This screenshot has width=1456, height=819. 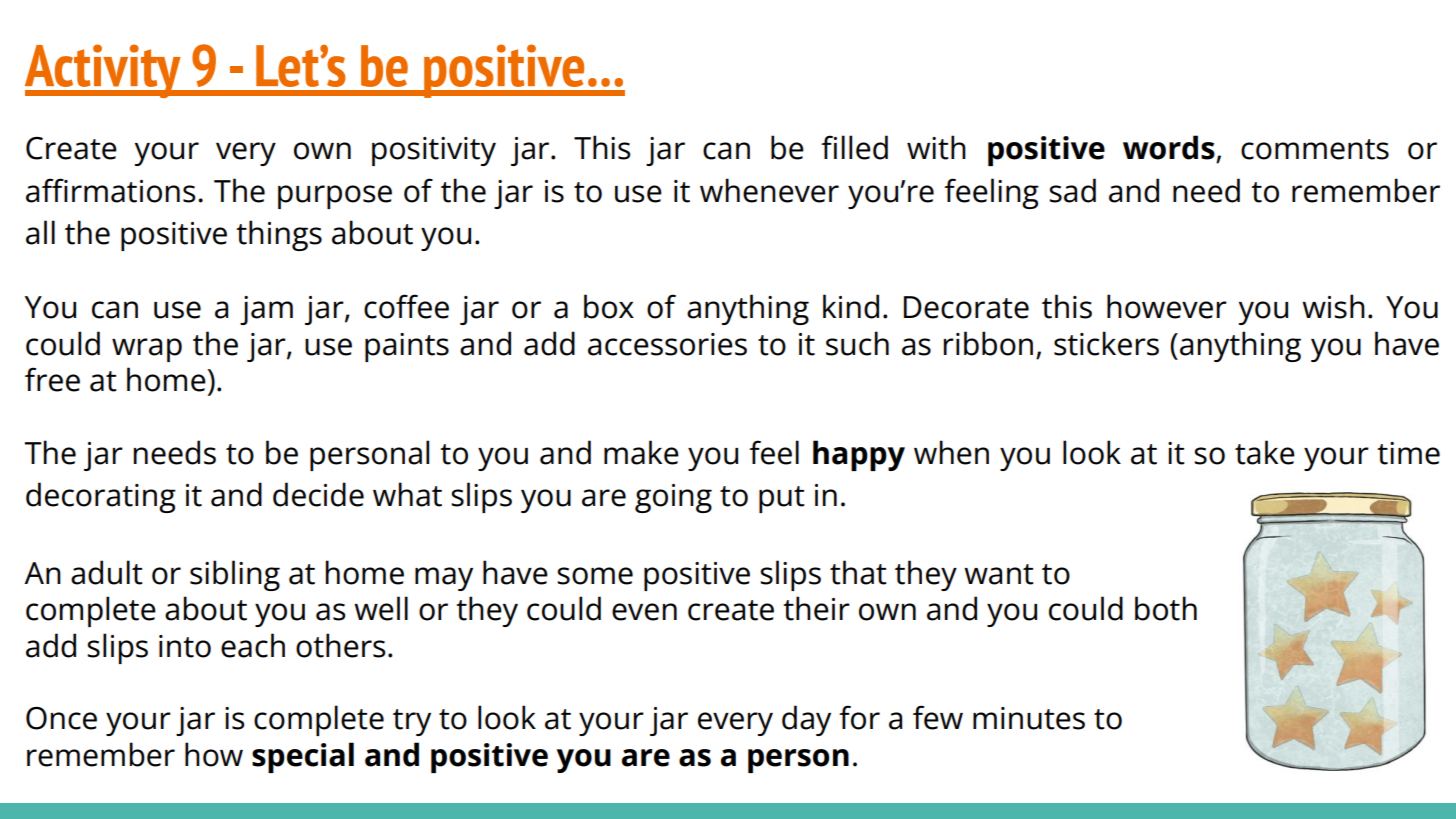 What do you see at coordinates (303, 757) in the screenshot?
I see `special` at bounding box center [303, 757].
